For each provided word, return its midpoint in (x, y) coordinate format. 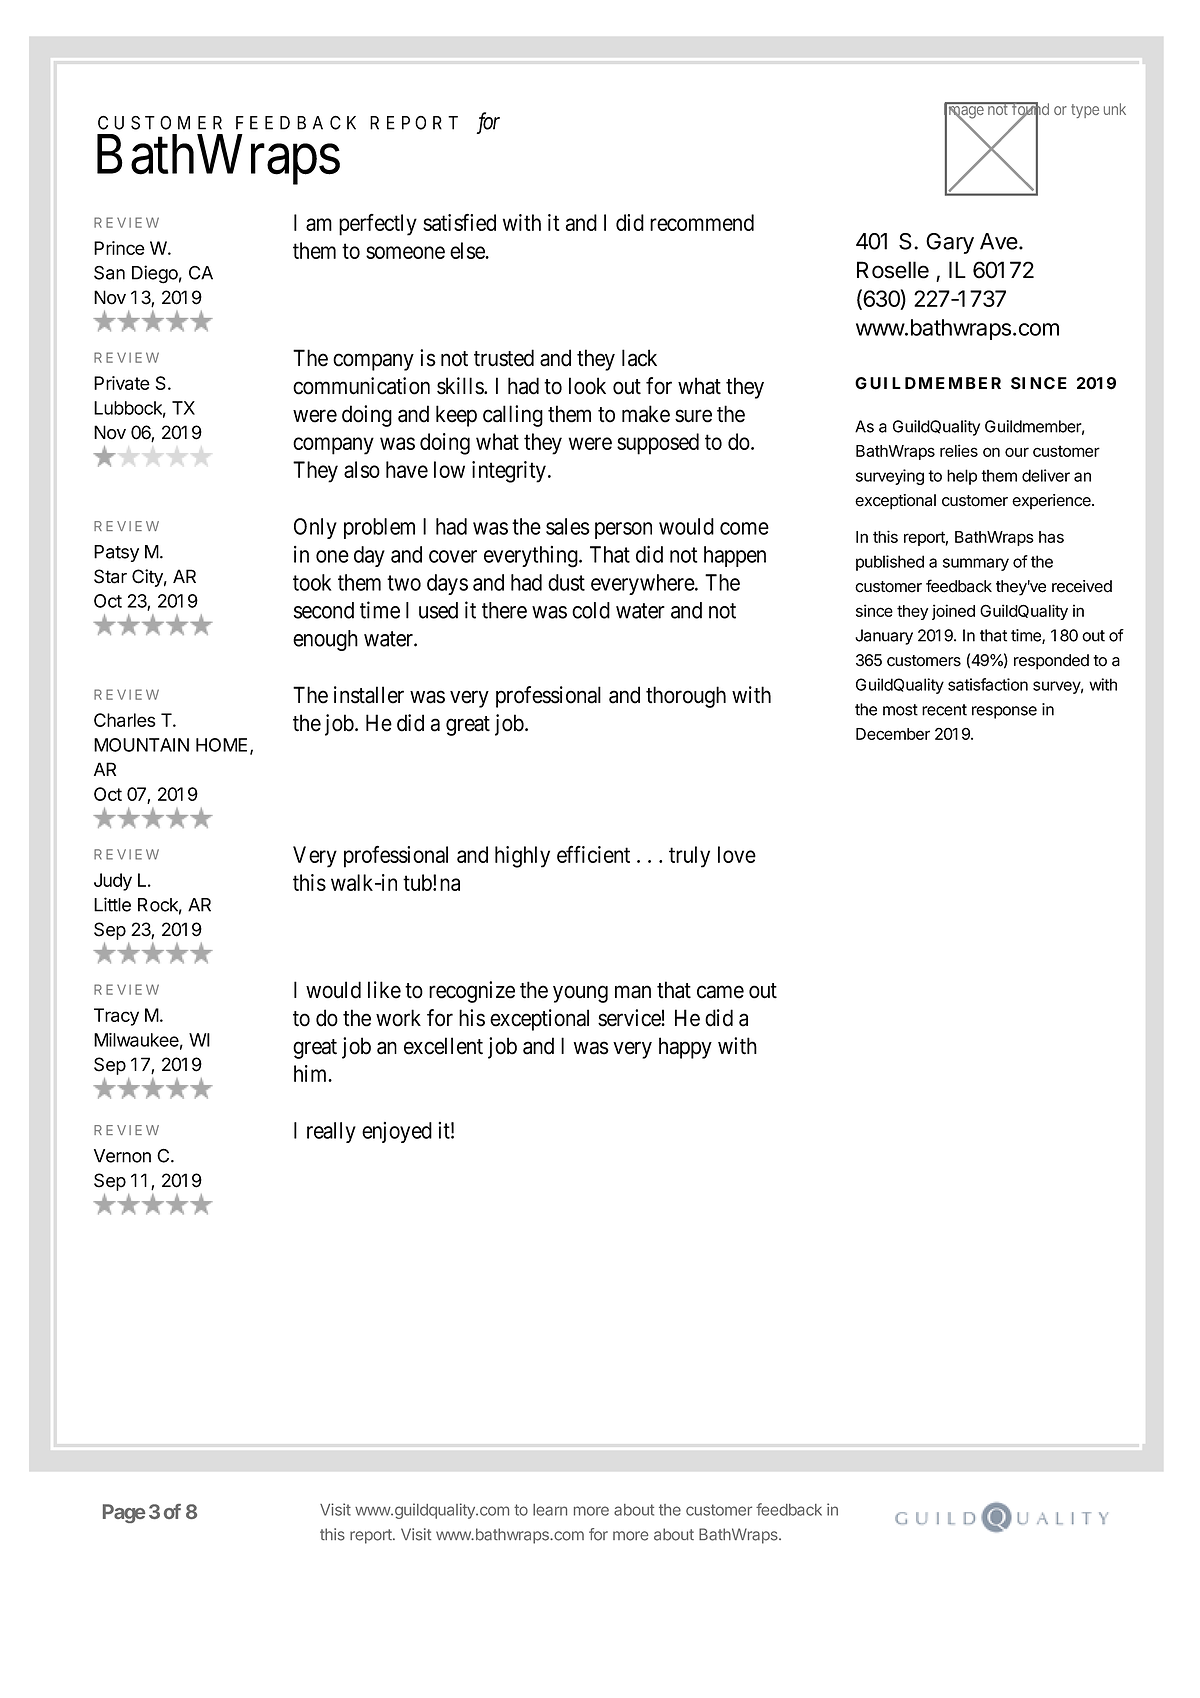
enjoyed (397, 1132)
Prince (119, 248)
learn (550, 1510)
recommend (702, 222)
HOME (221, 745)
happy (685, 1048)
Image (964, 111)
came (720, 992)
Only (315, 528)
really (331, 1132)
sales (568, 526)
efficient (593, 854)
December (893, 734)
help (962, 477)
